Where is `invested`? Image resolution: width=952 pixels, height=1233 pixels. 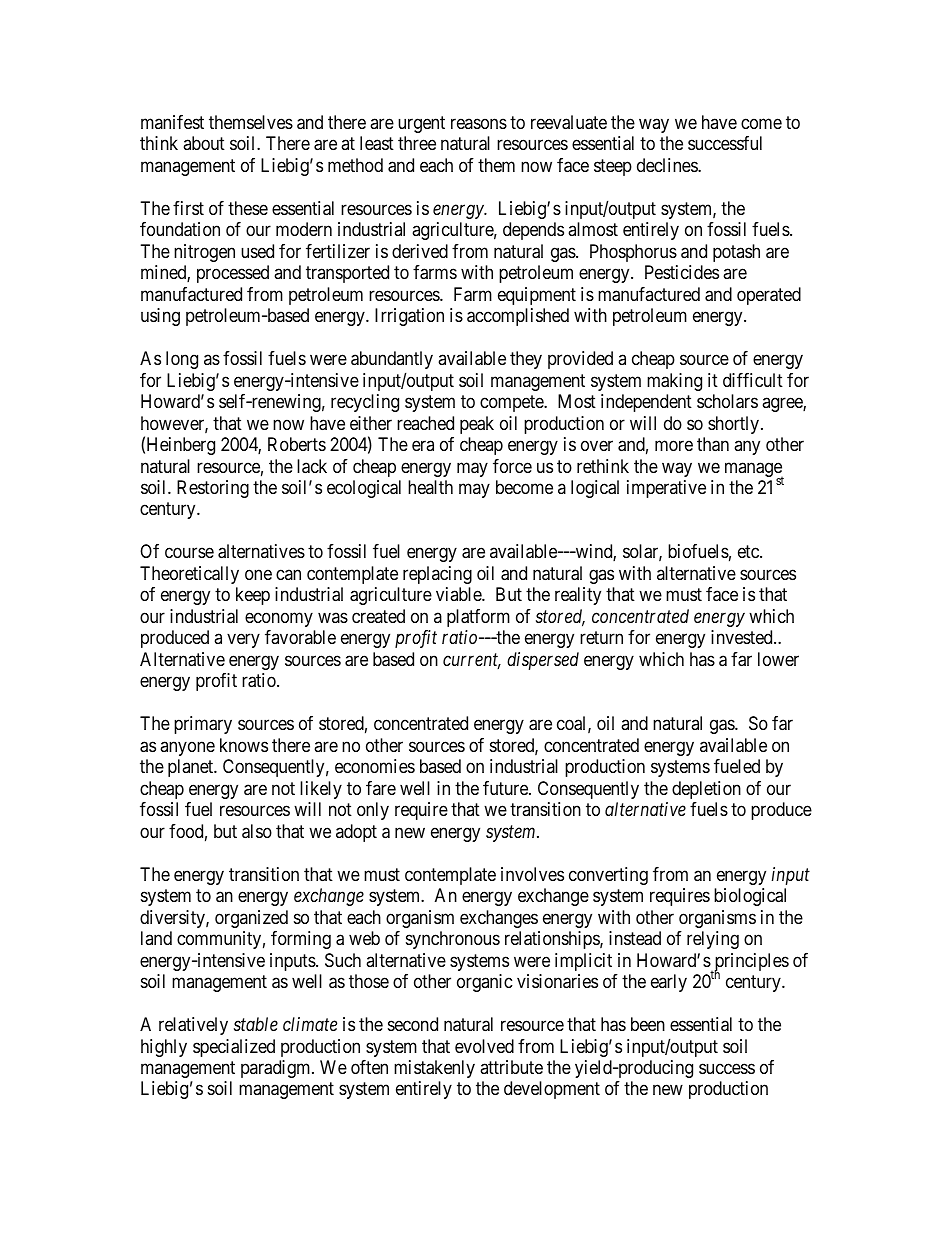
invested is located at coordinates (743, 637).
